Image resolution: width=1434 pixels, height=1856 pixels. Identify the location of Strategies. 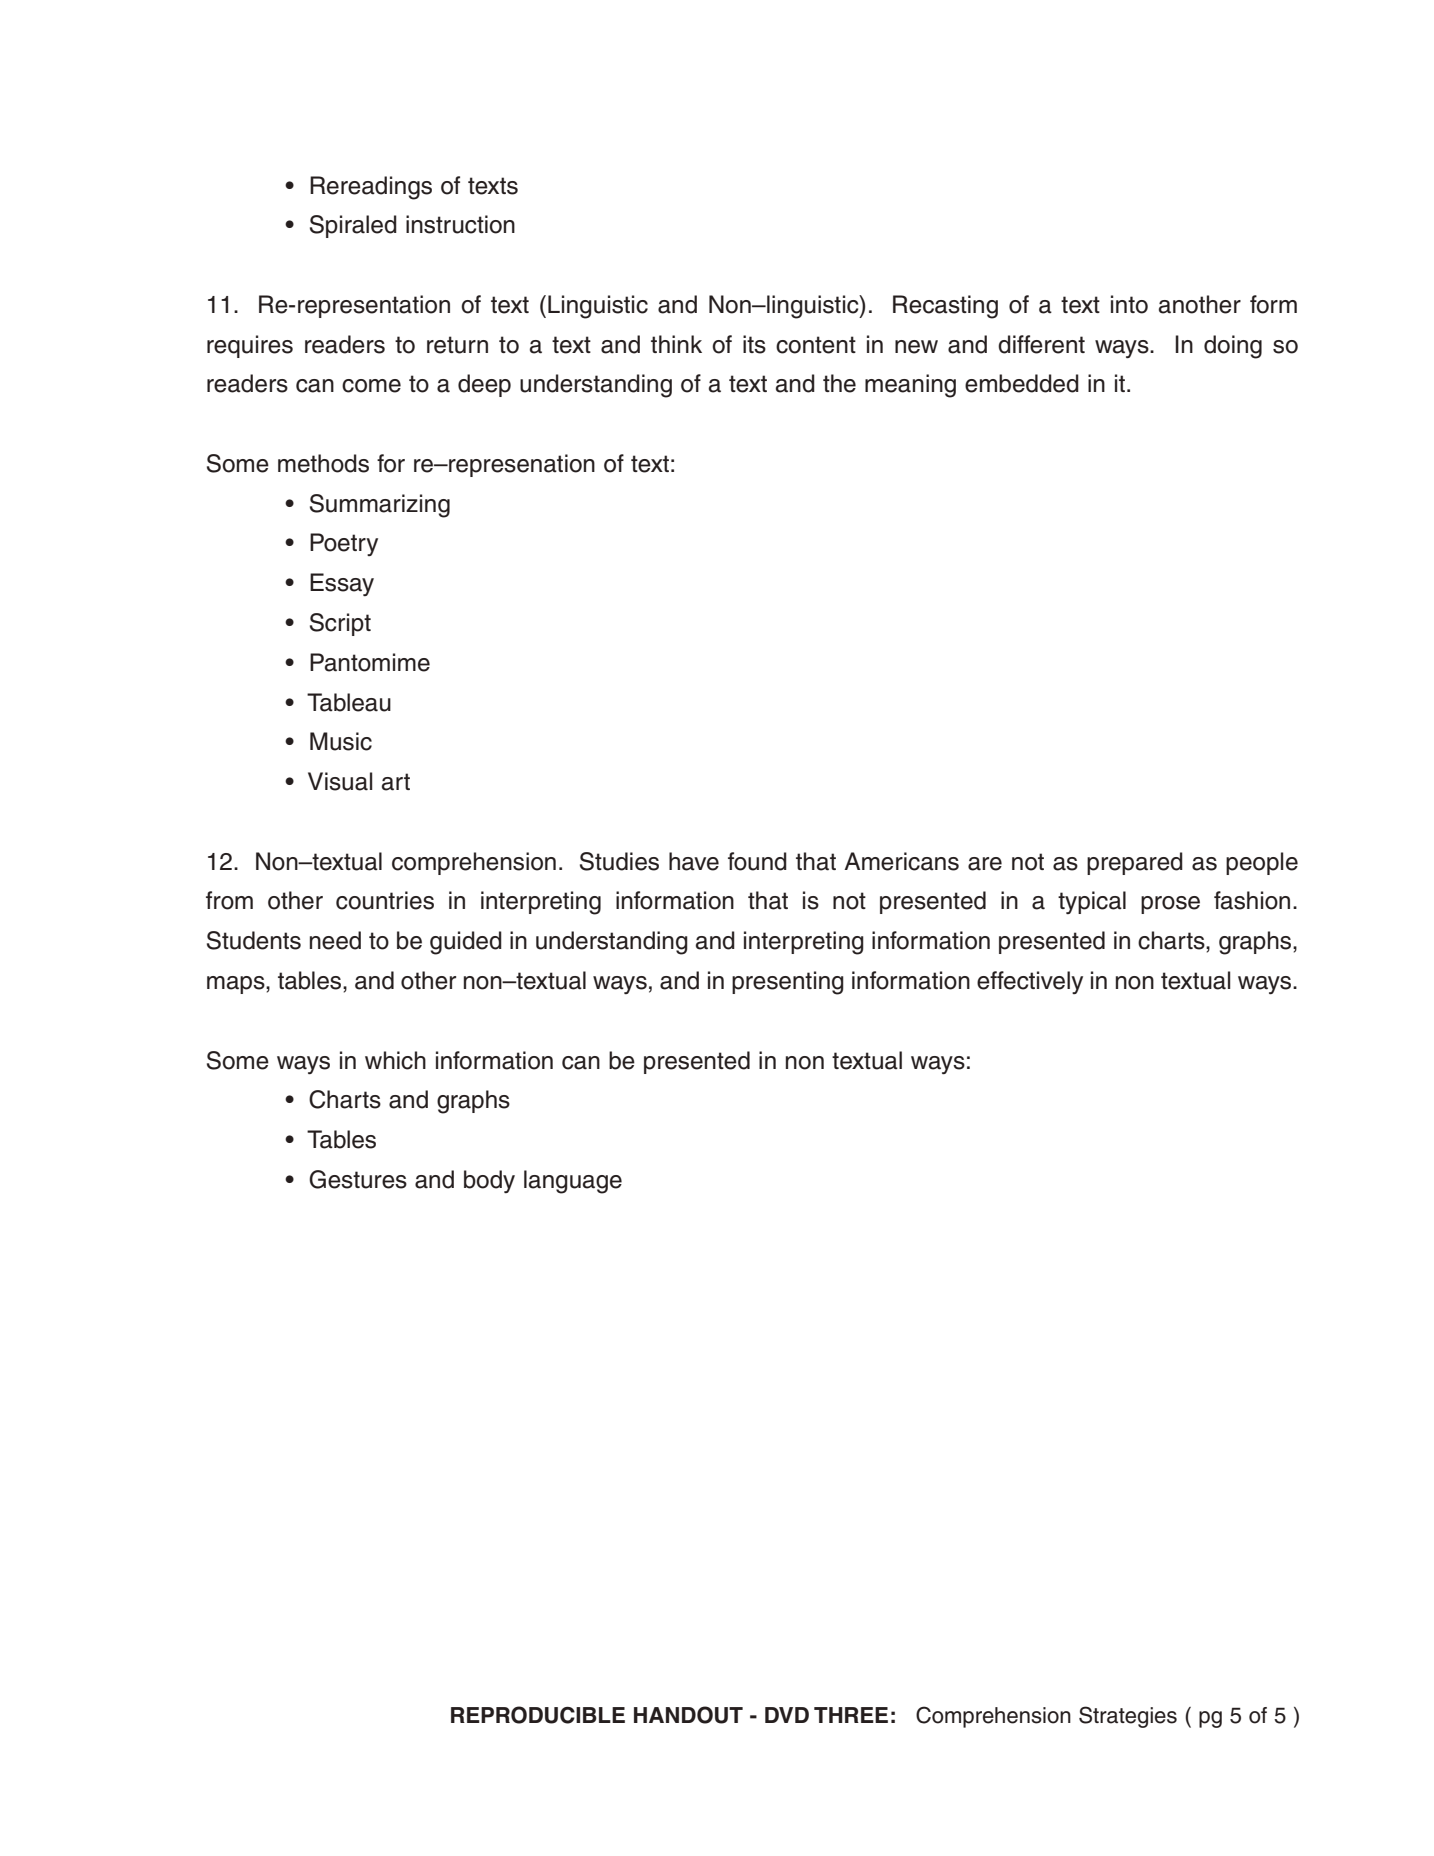
(1128, 1717).
